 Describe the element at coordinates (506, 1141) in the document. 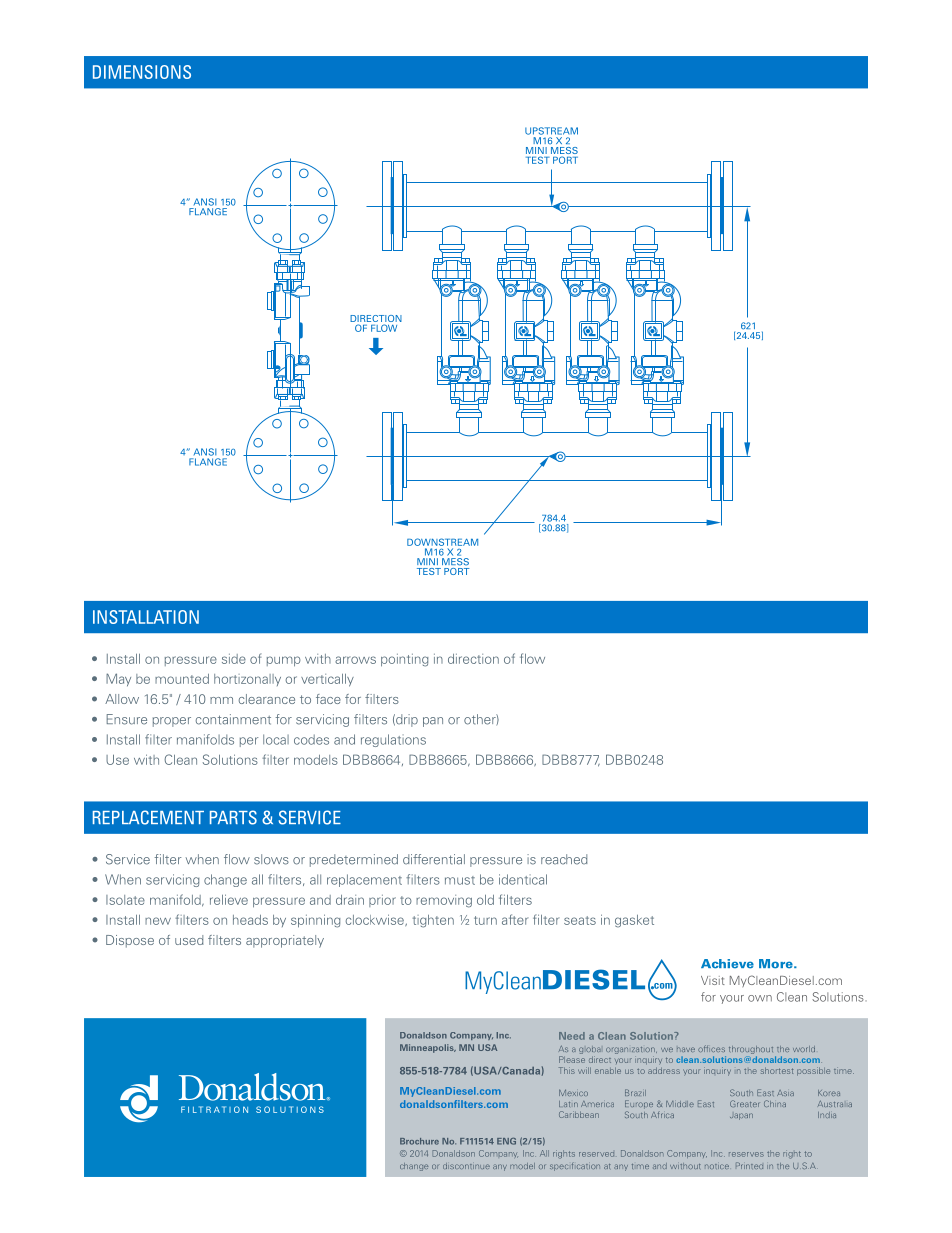

I see `ENG` at that location.
